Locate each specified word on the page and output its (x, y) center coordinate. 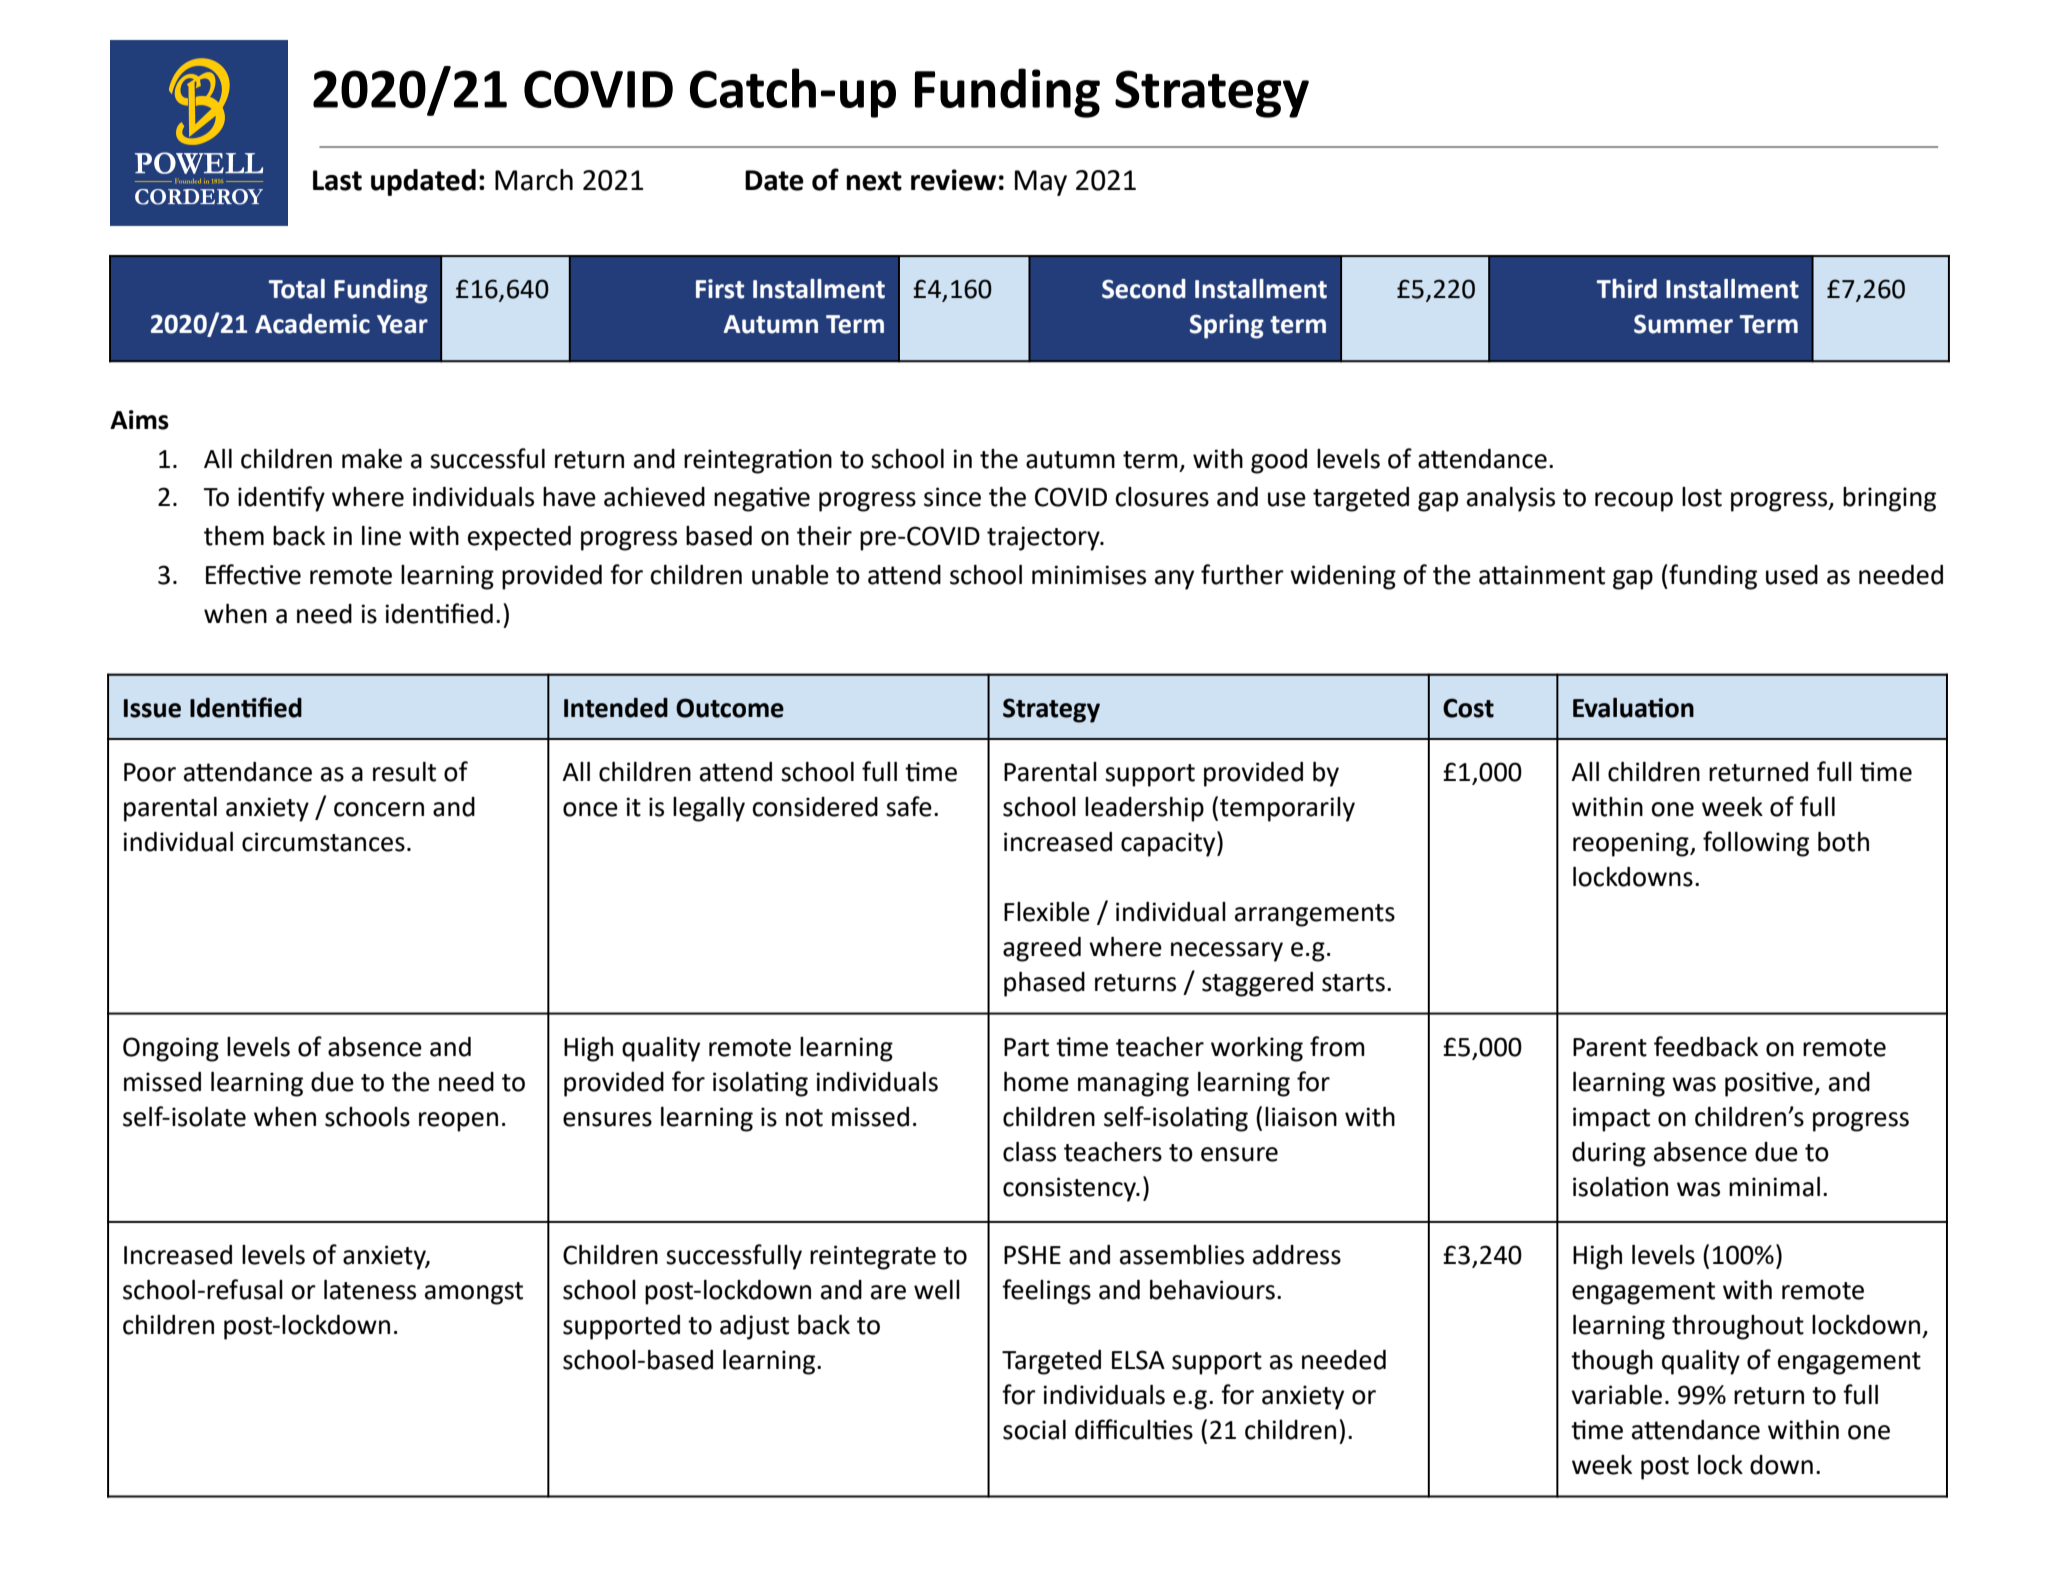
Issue (152, 708)
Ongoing (171, 1049)
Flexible (1047, 912)
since (952, 497)
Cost (1468, 708)
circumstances (323, 842)
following (1756, 844)
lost (1702, 497)
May (1041, 183)
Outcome (730, 708)
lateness (370, 1290)
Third (1627, 289)
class (1029, 1152)
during (1609, 1154)
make (372, 459)
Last (337, 180)
